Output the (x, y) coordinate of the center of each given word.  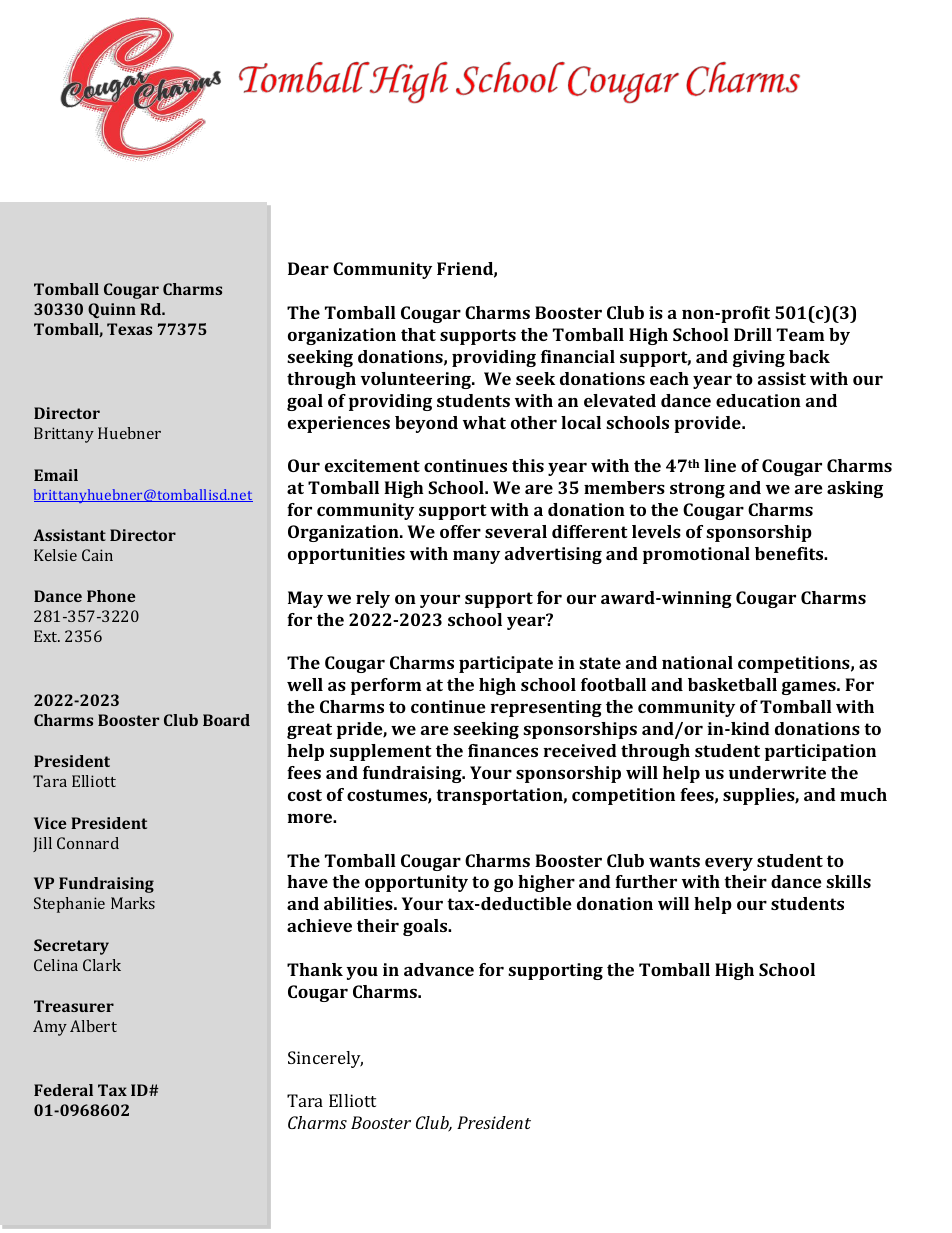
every (729, 864)
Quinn (112, 310)
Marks (133, 903)
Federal (63, 1090)
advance (439, 969)
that (418, 334)
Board (226, 720)
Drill (753, 334)
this (528, 465)
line (720, 465)
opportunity (416, 883)
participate (506, 664)
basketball (732, 684)
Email (56, 475)
